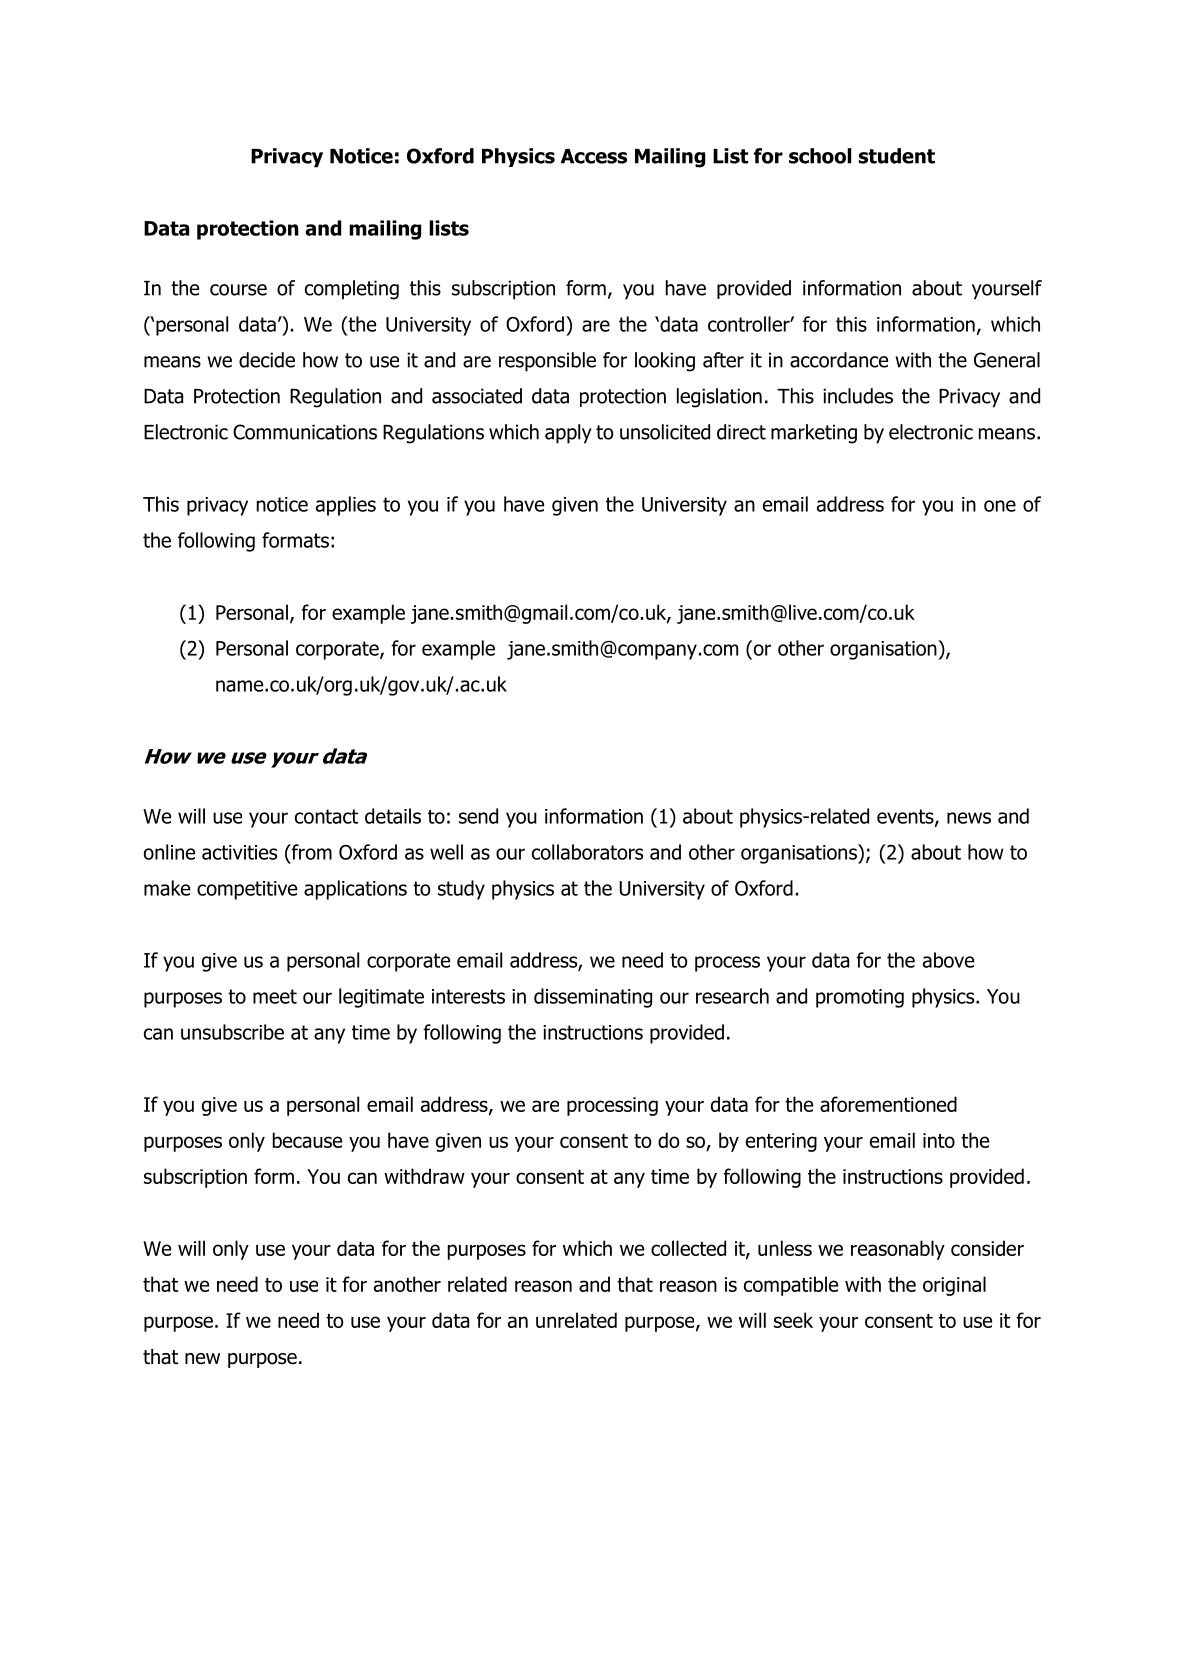  I want to click on news, so click(969, 818).
